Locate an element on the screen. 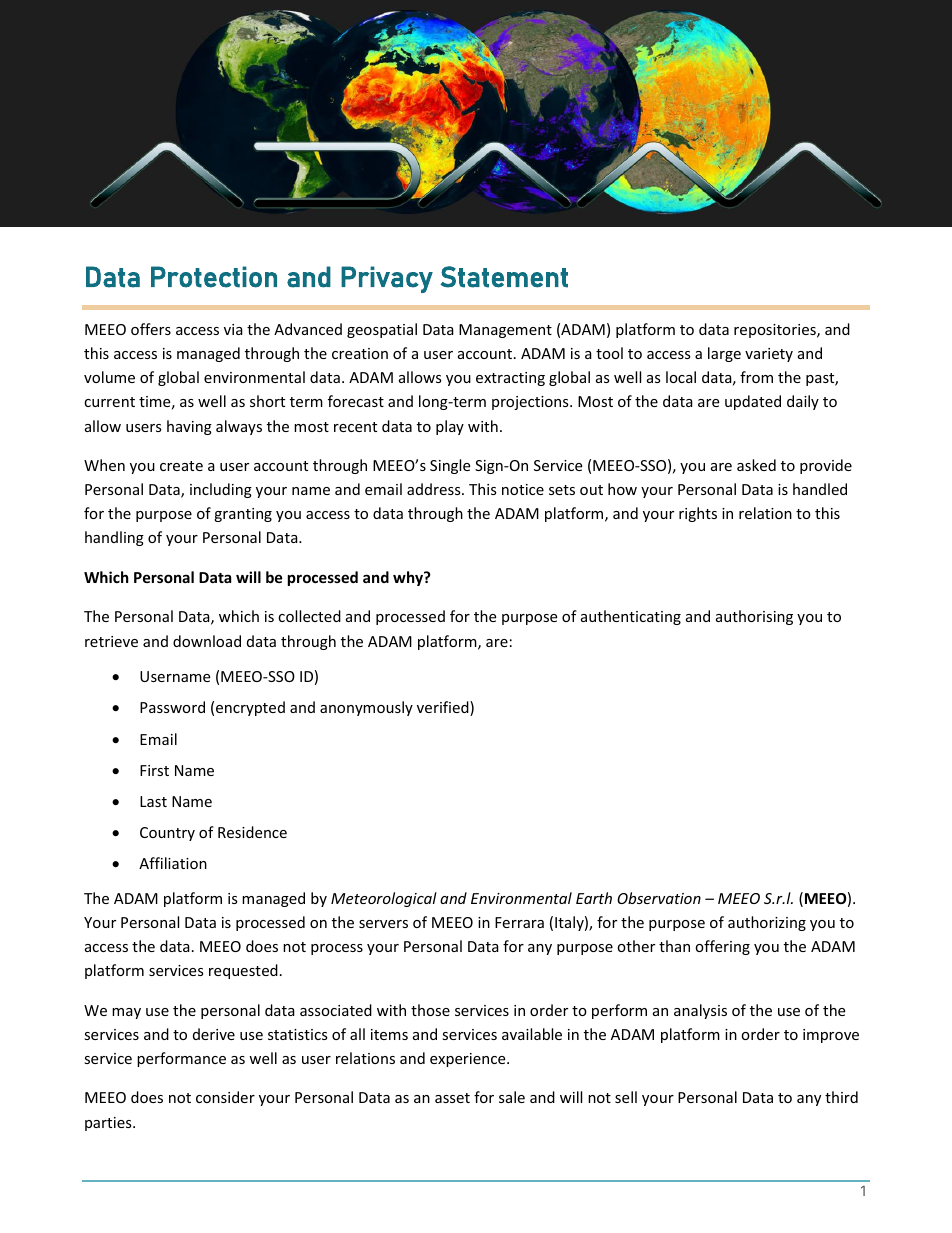 This screenshot has width=952, height=1233. Country is located at coordinates (167, 834).
